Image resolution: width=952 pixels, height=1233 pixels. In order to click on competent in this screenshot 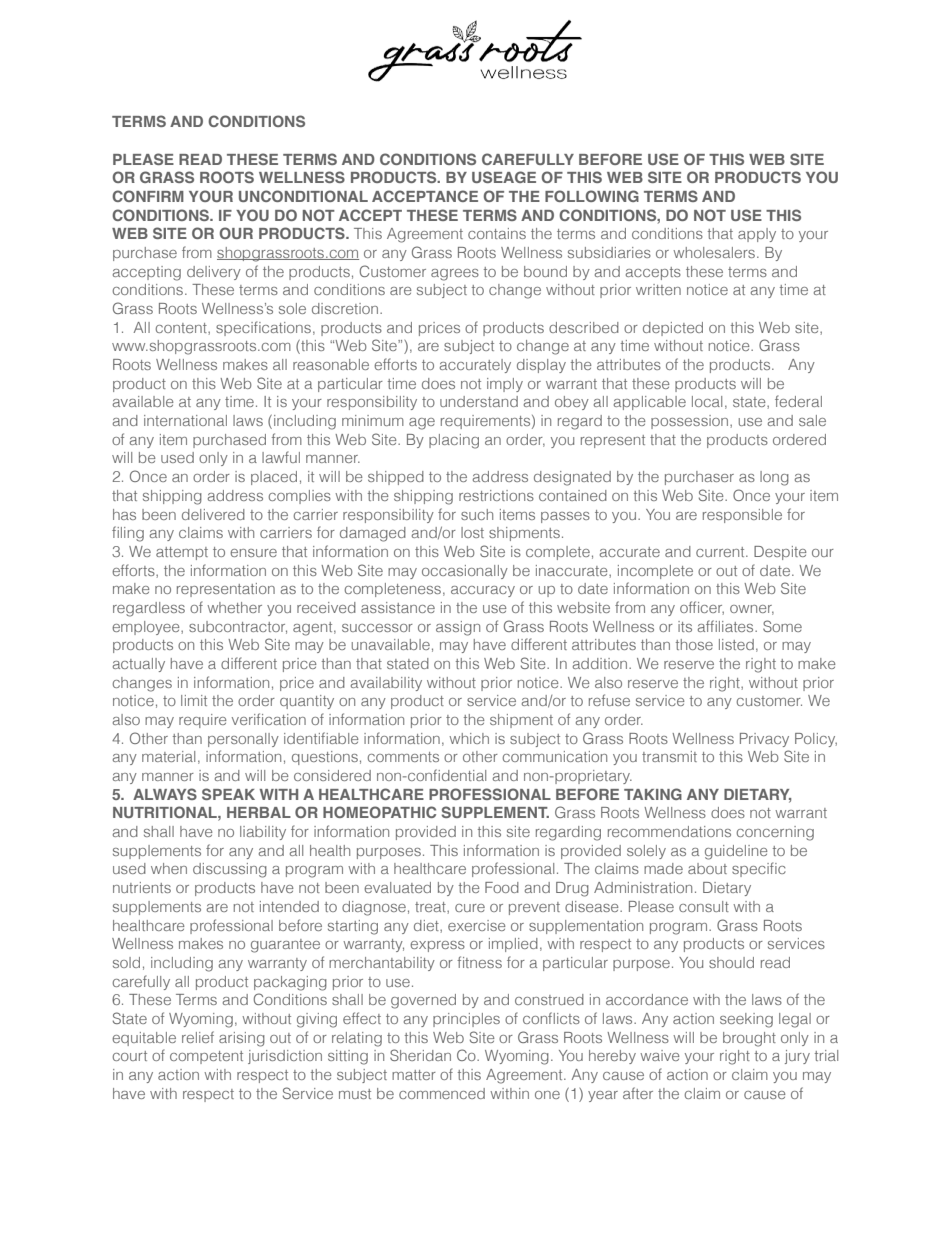, I will do `click(206, 1057)`.
